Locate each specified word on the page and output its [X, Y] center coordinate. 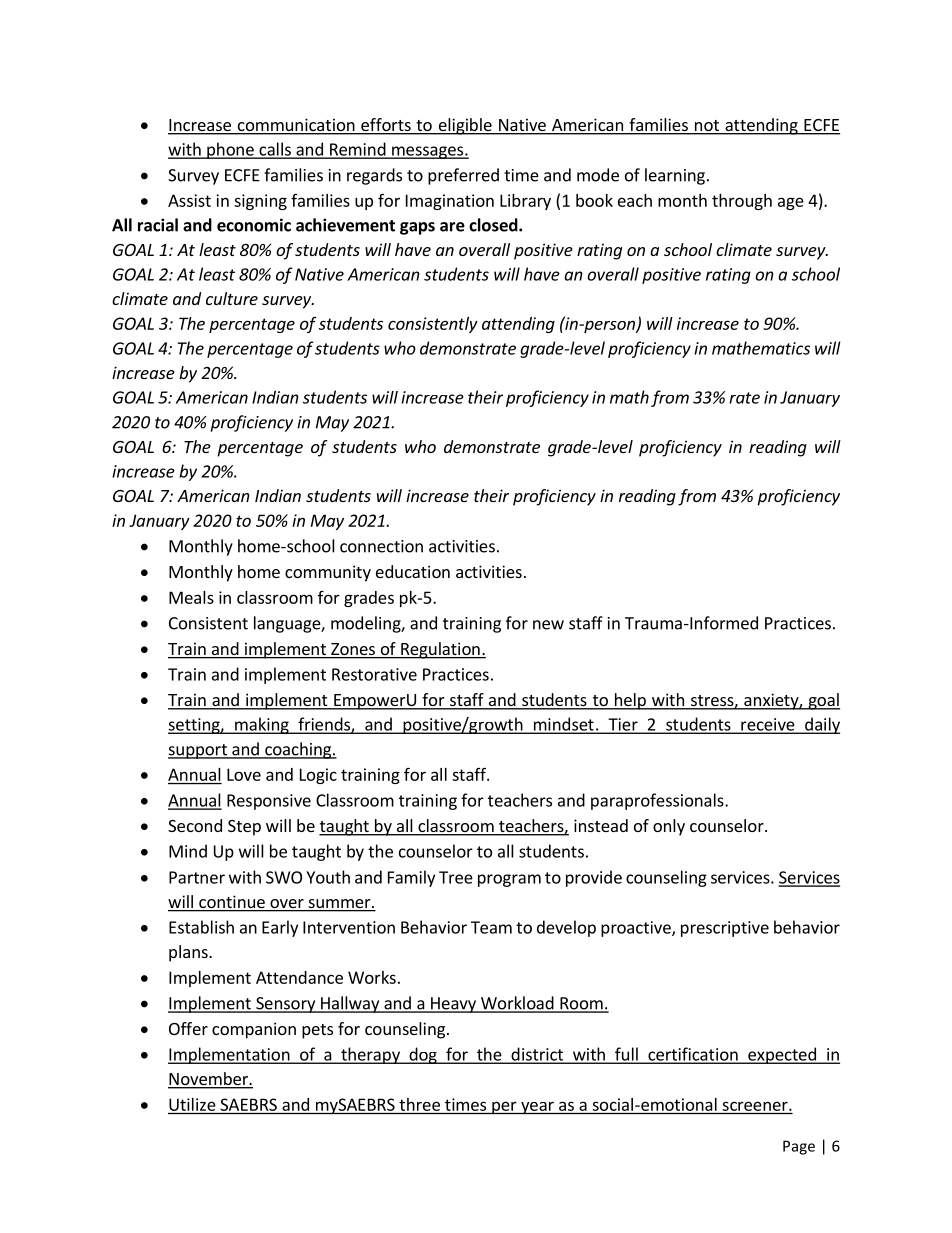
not [706, 127]
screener [756, 1106]
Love [244, 774]
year [537, 1108]
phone [230, 150]
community [328, 573]
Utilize [192, 1104]
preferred [463, 176]
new [548, 625]
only [669, 827]
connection [381, 546]
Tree [456, 877]
